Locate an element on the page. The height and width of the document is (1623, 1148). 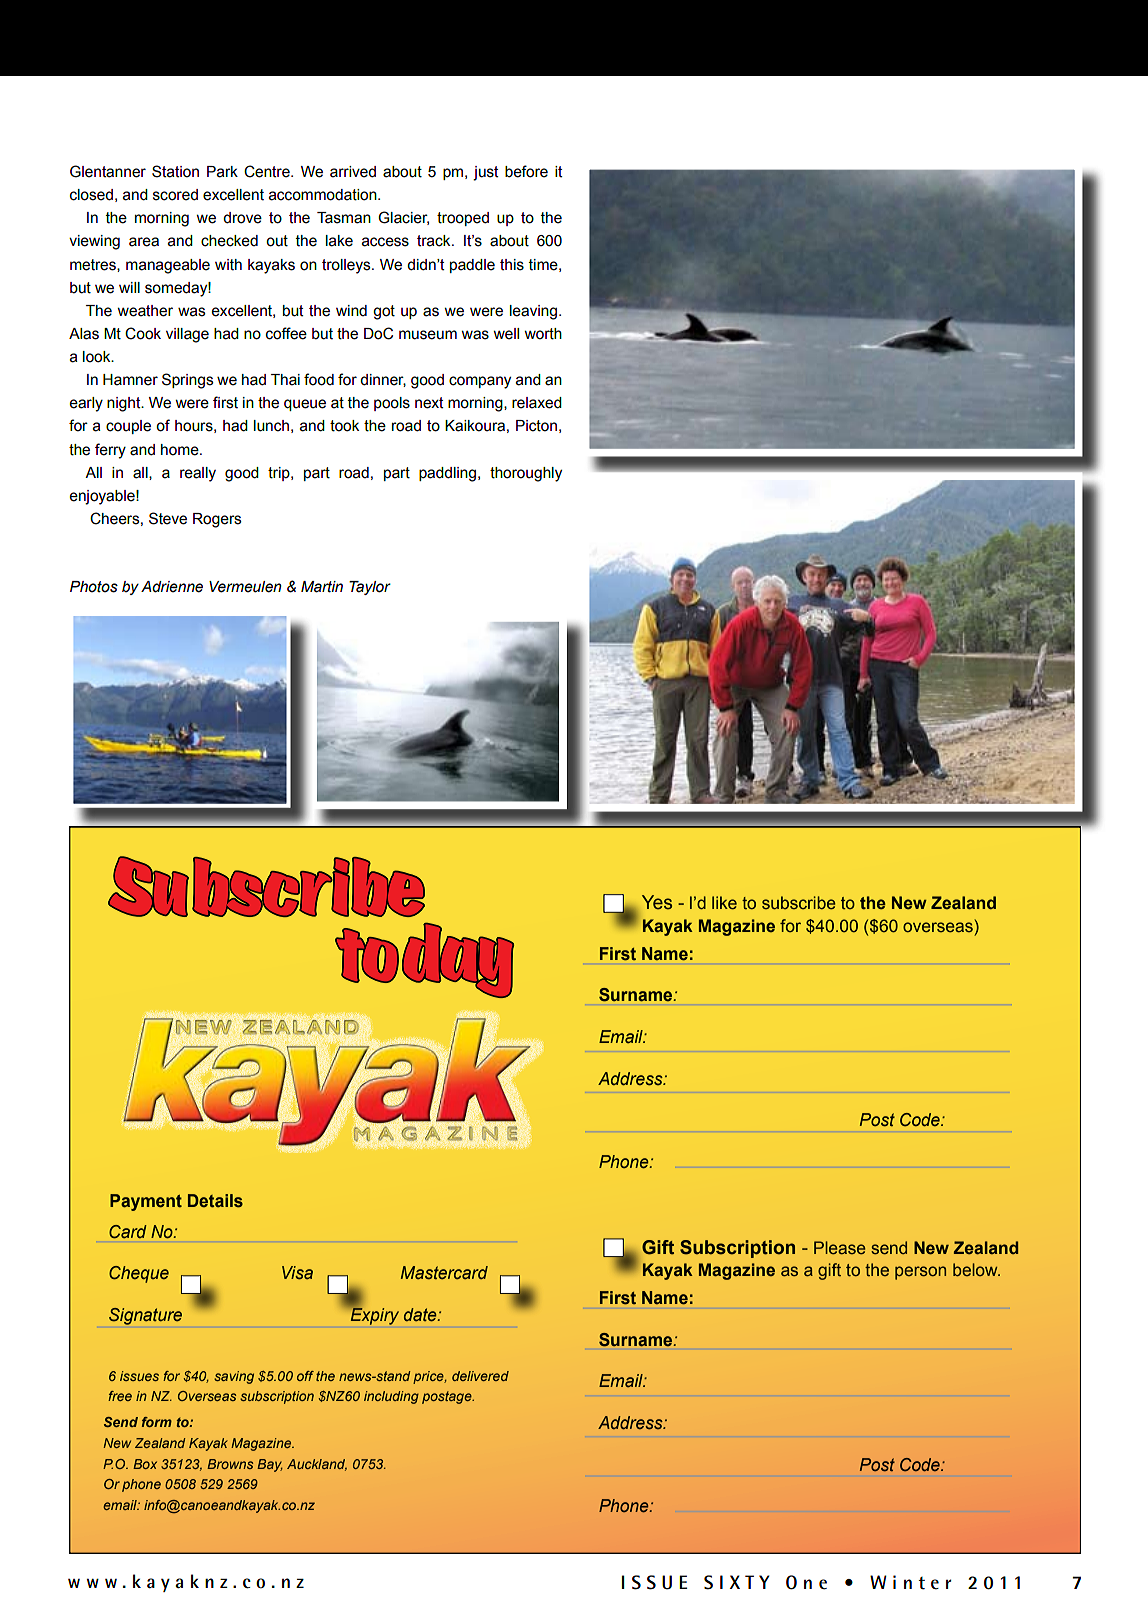
relaxed is located at coordinates (537, 403).
